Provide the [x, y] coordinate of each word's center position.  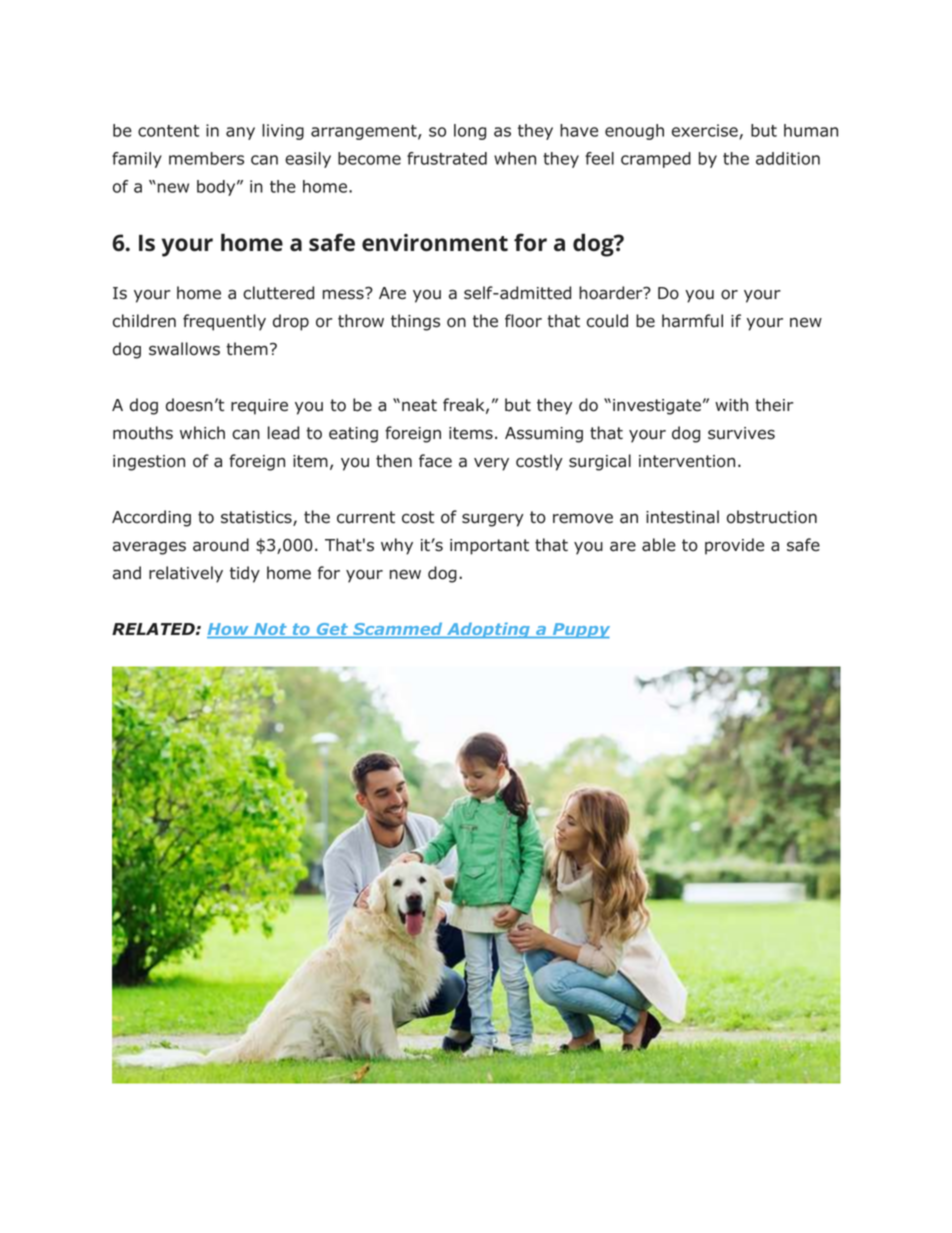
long [470, 132]
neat [419, 405]
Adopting [488, 630]
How [229, 630]
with [731, 404]
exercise [706, 131]
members [206, 158]
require [259, 407]
